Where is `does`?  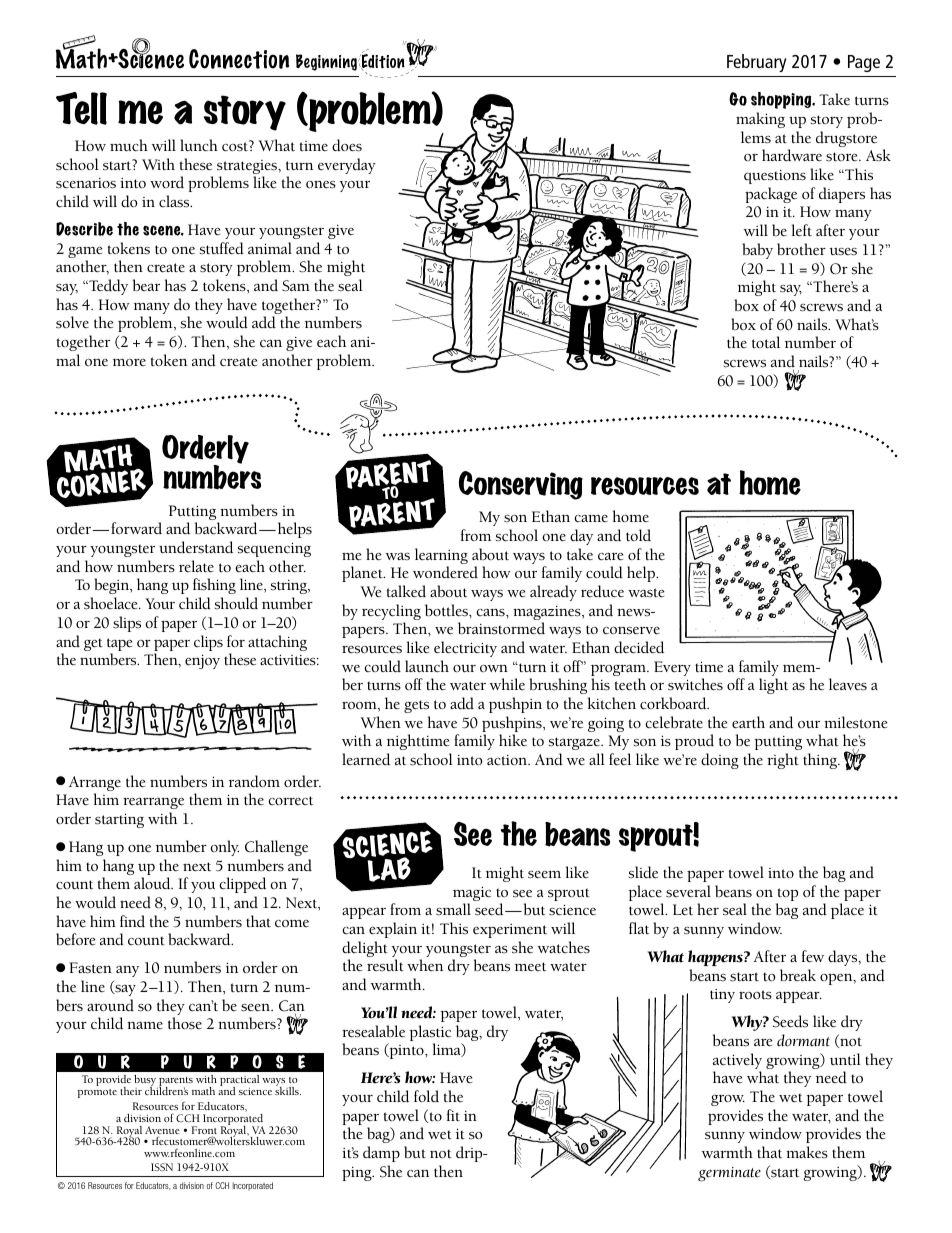
does is located at coordinates (347, 145).
